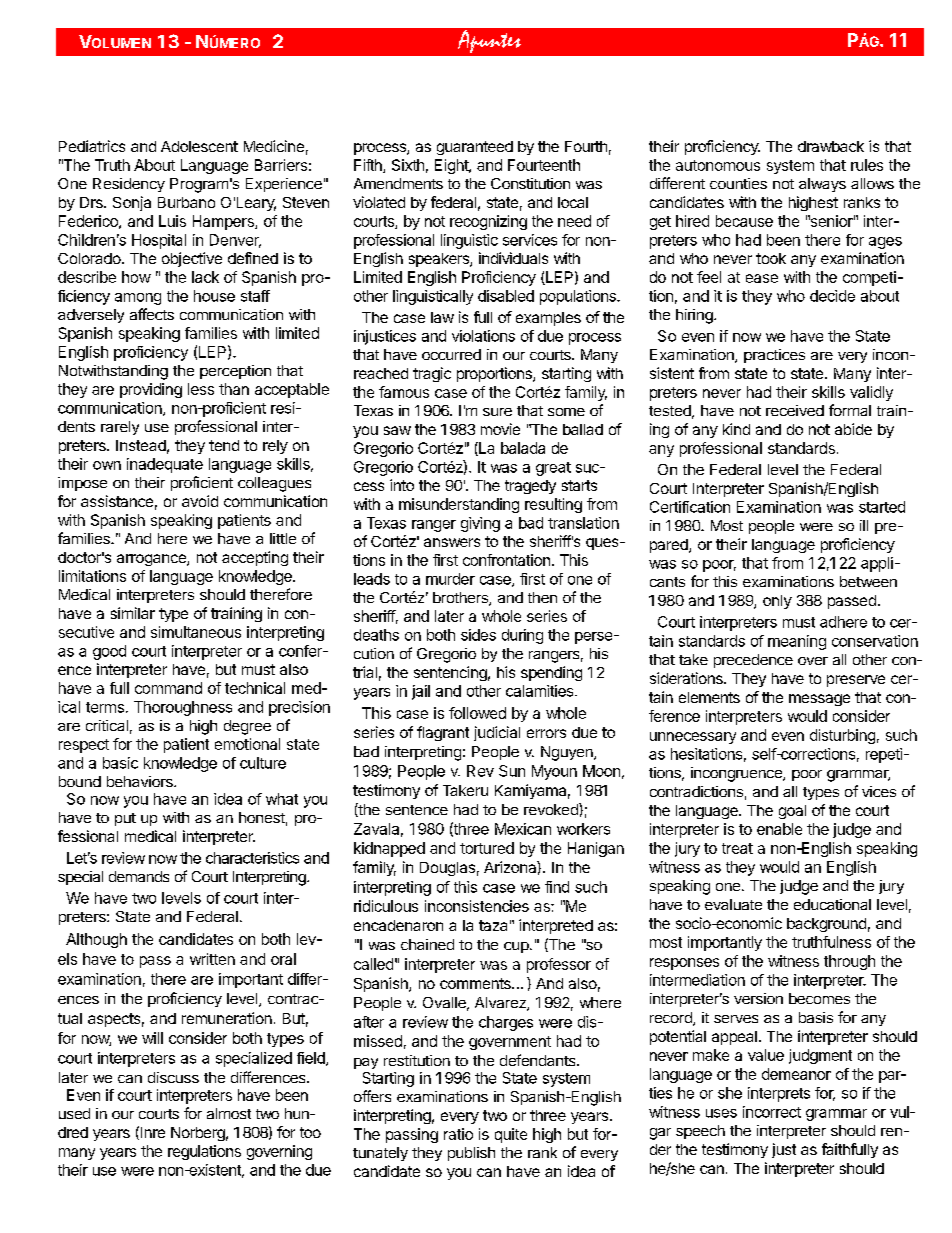 The image size is (952, 1233). What do you see at coordinates (516, 947) in the screenshot?
I see `cup` at bounding box center [516, 947].
